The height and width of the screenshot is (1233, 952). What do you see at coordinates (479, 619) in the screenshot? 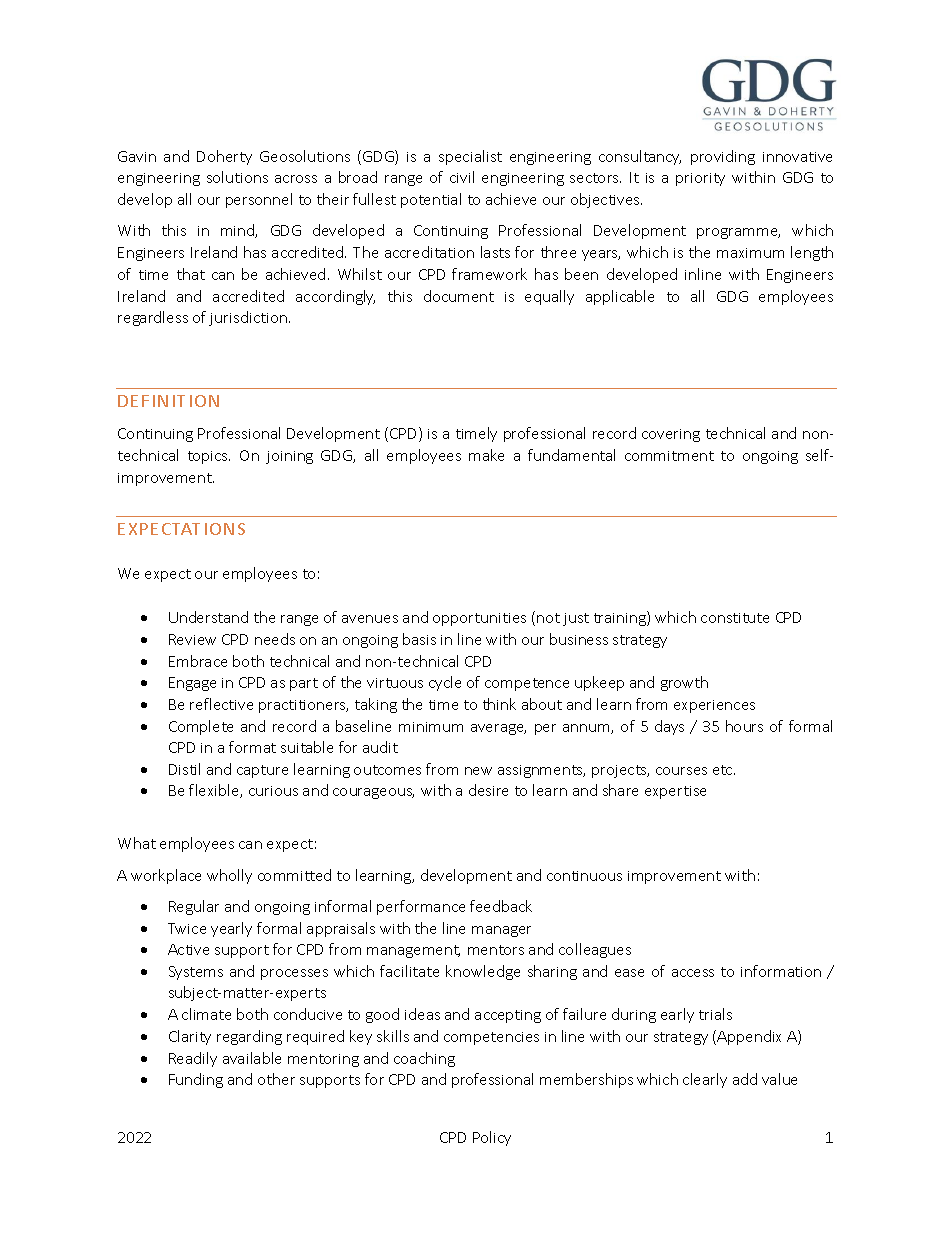
I see `opportunities` at bounding box center [479, 619].
